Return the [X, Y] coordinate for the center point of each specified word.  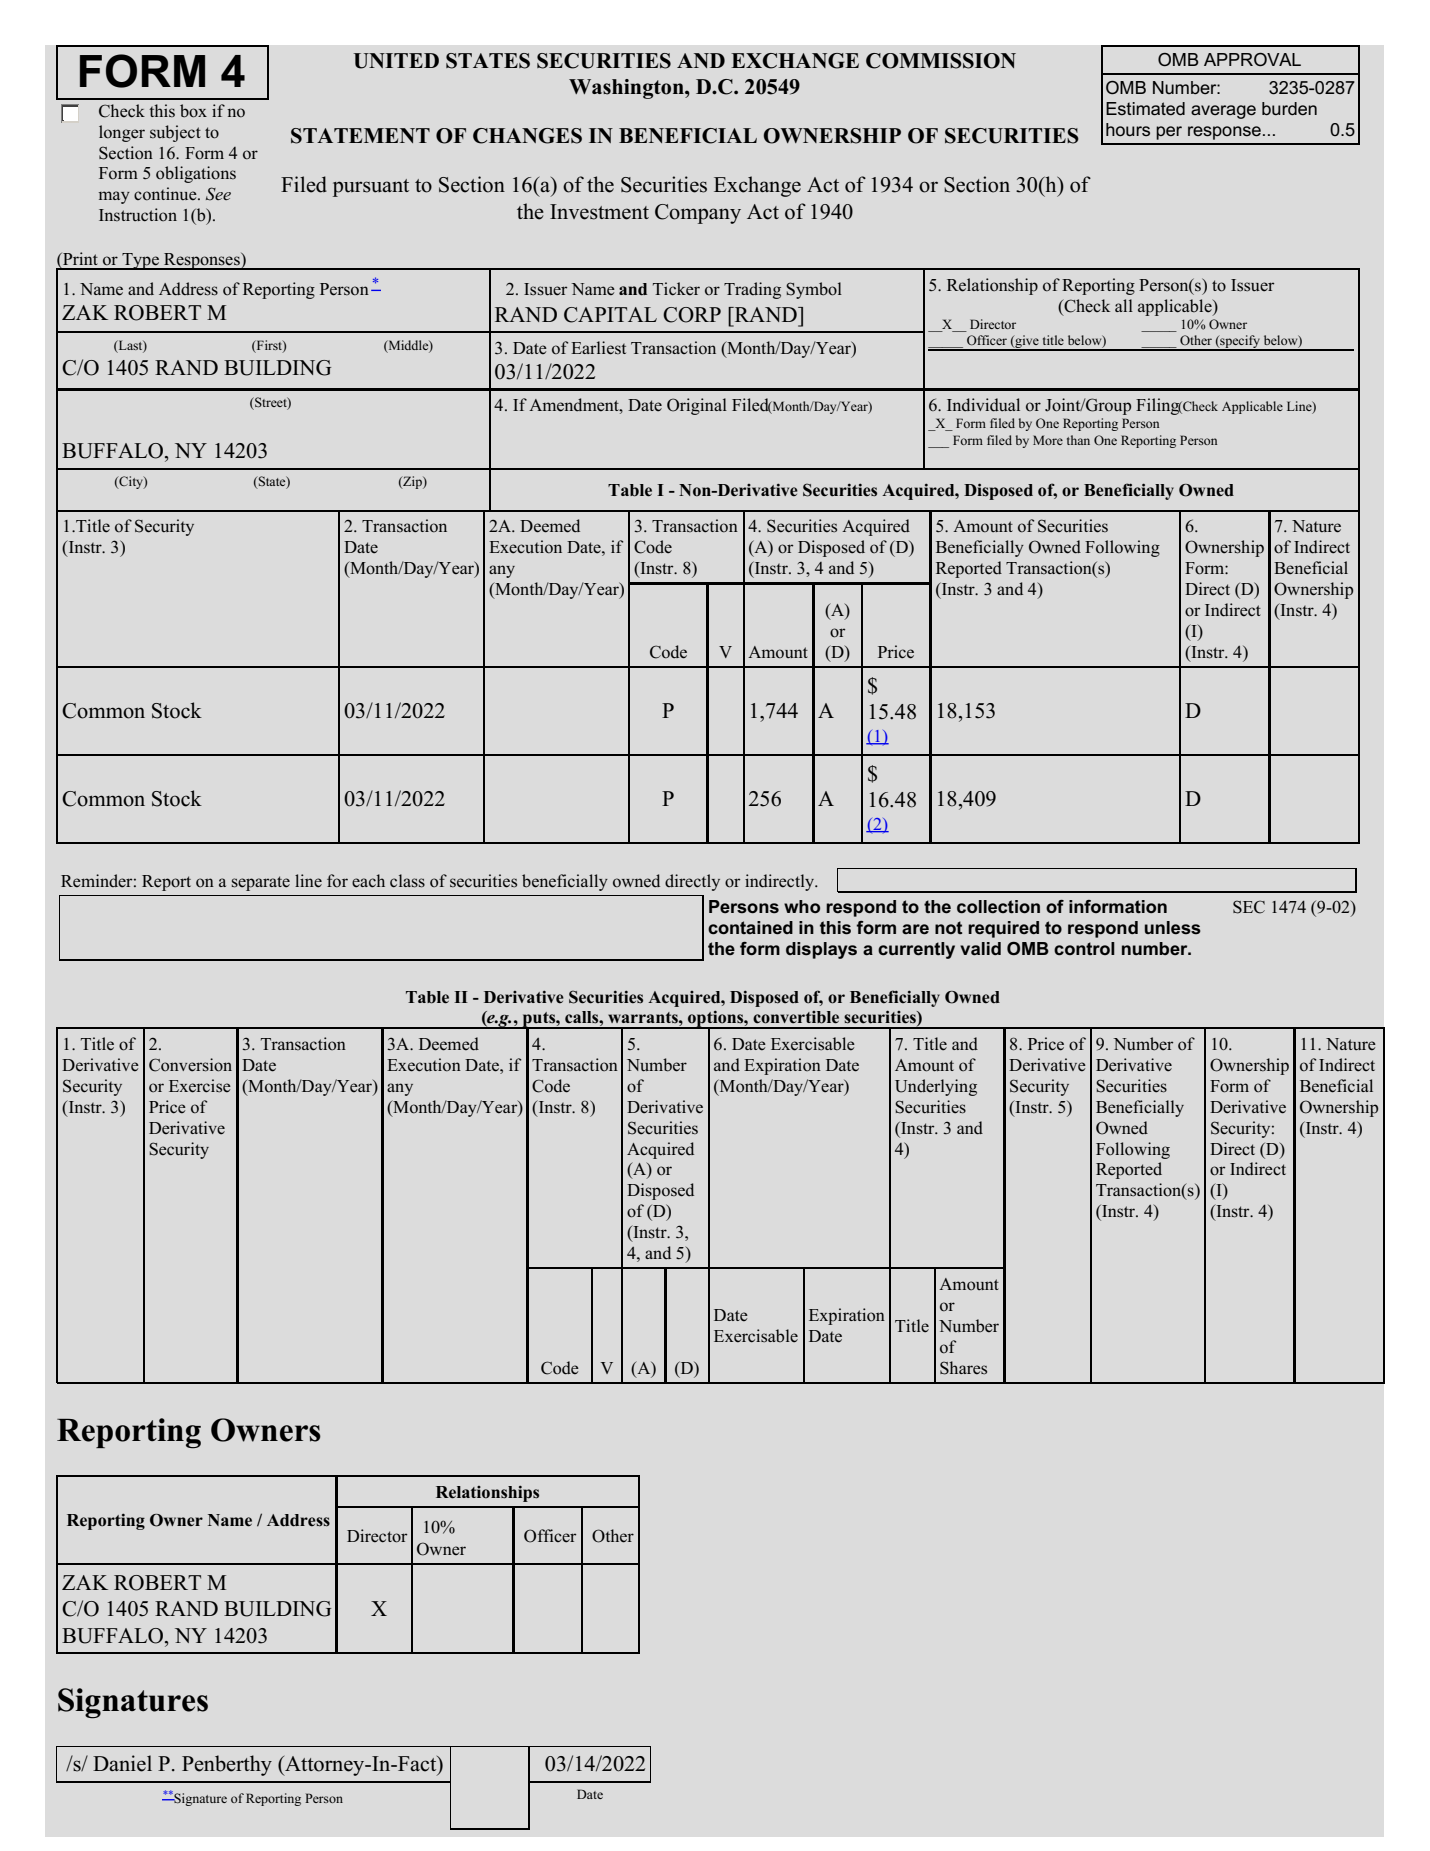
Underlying [936, 1087]
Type [140, 261]
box [193, 111]
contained [750, 928]
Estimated [1145, 109]
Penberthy [227, 1765]
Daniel [122, 1763]
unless [1173, 928]
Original [697, 406]
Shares [963, 1368]
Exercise [200, 1086]
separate [261, 883]
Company [698, 214]
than [1078, 440]
